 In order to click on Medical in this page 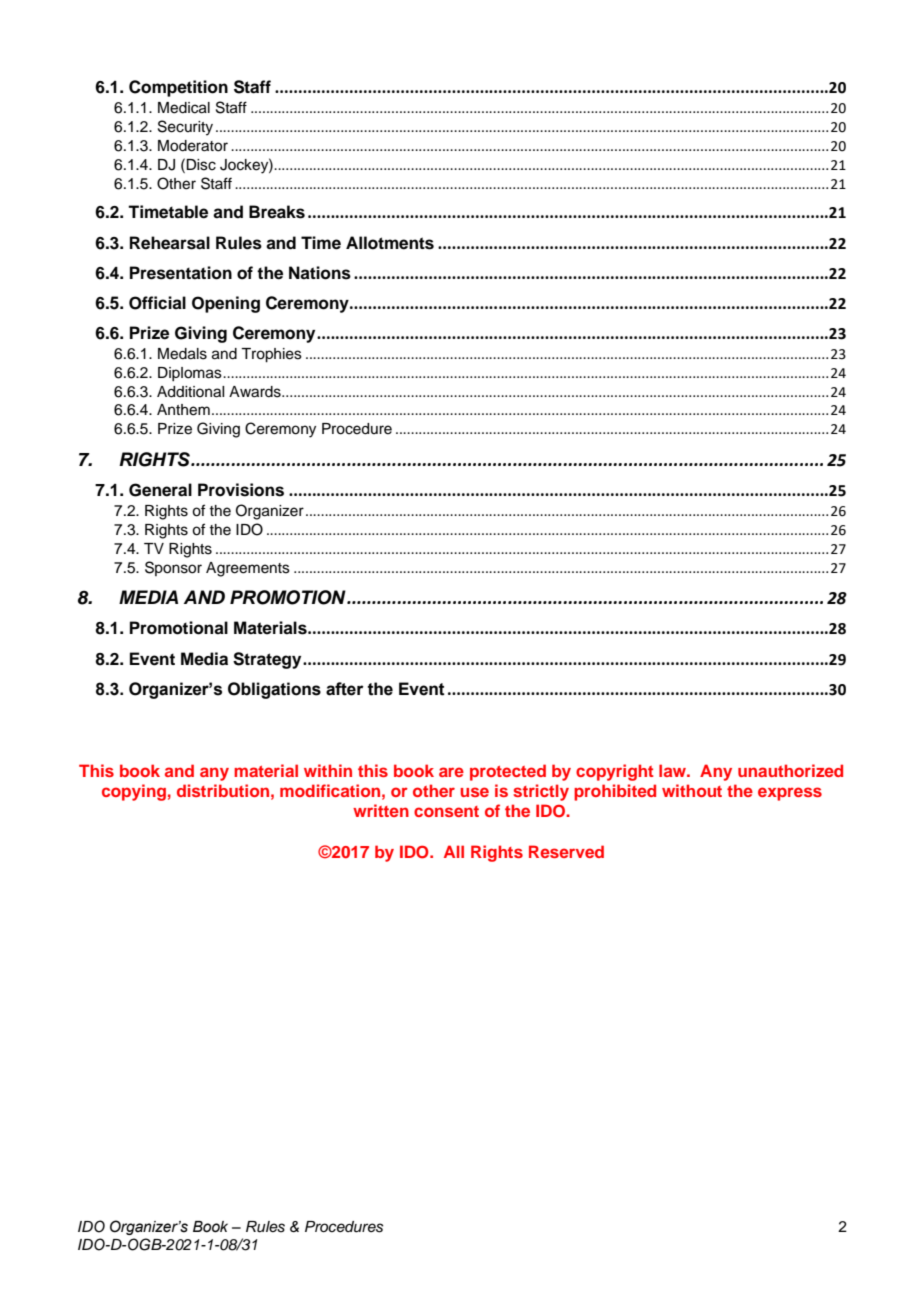, I will do `click(184, 108)`.
